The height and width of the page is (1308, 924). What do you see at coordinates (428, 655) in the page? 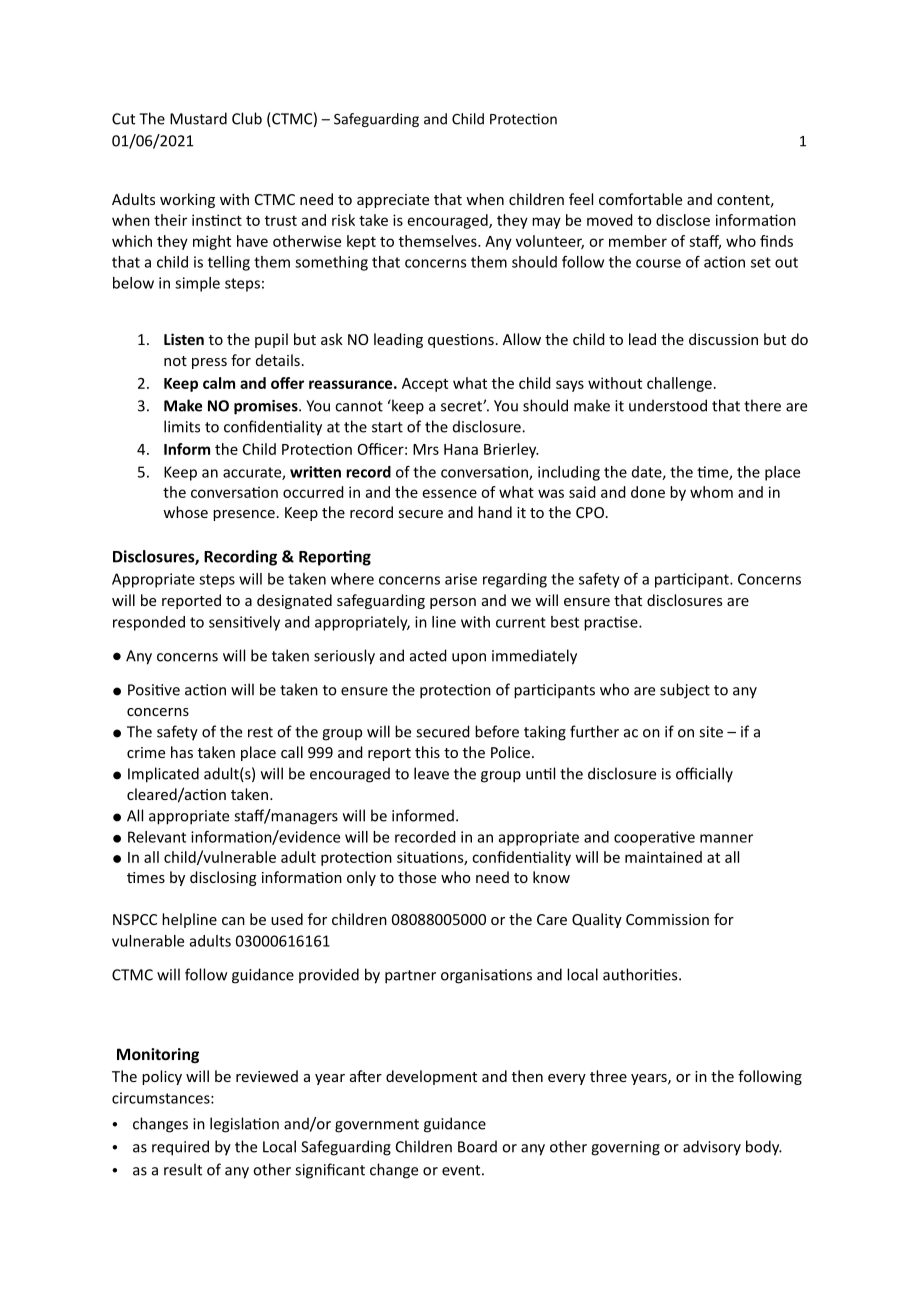
I see `acted` at bounding box center [428, 655].
